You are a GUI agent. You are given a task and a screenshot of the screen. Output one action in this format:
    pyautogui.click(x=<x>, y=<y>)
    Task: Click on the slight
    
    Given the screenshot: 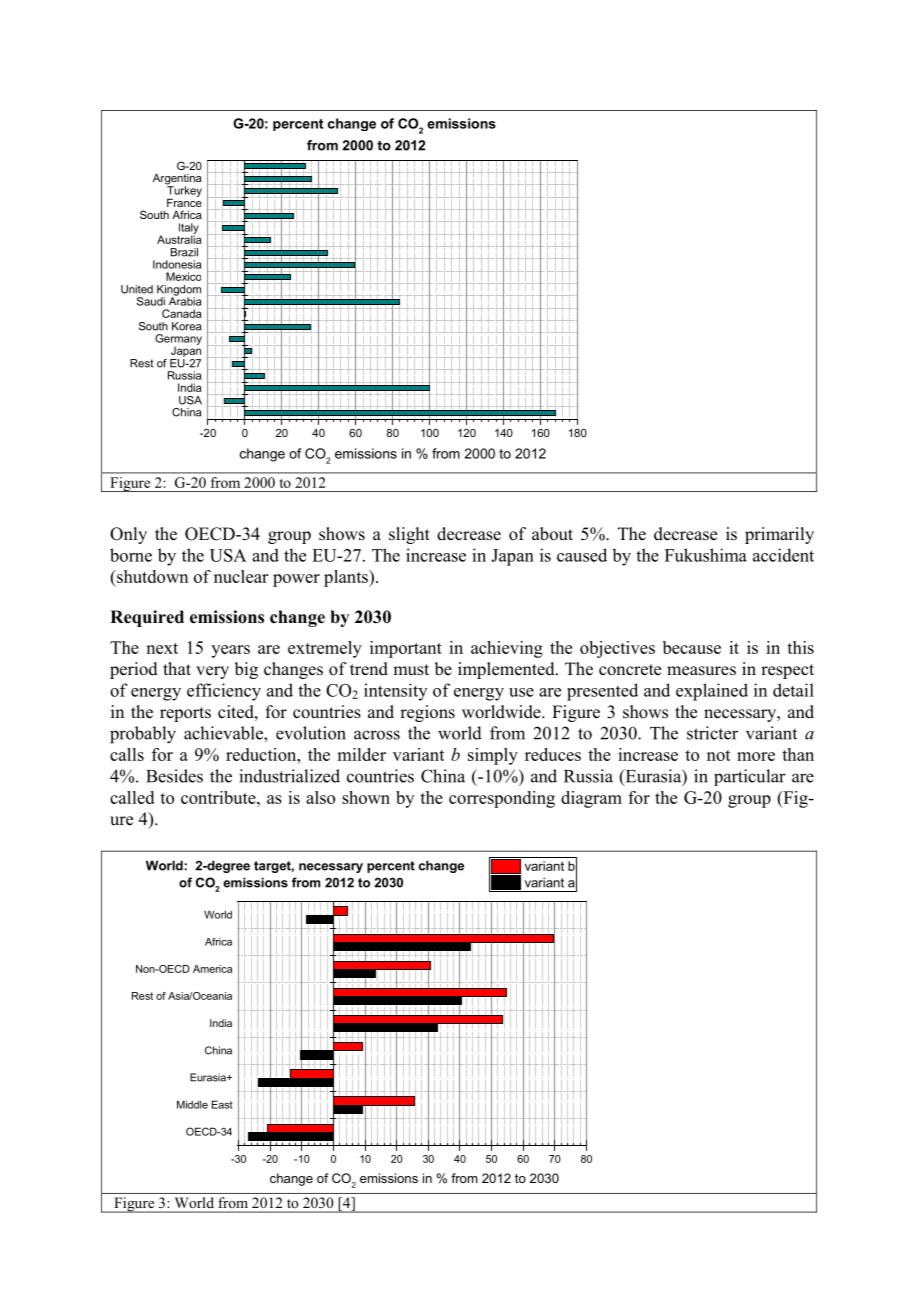 What is the action you would take?
    pyautogui.click(x=409, y=535)
